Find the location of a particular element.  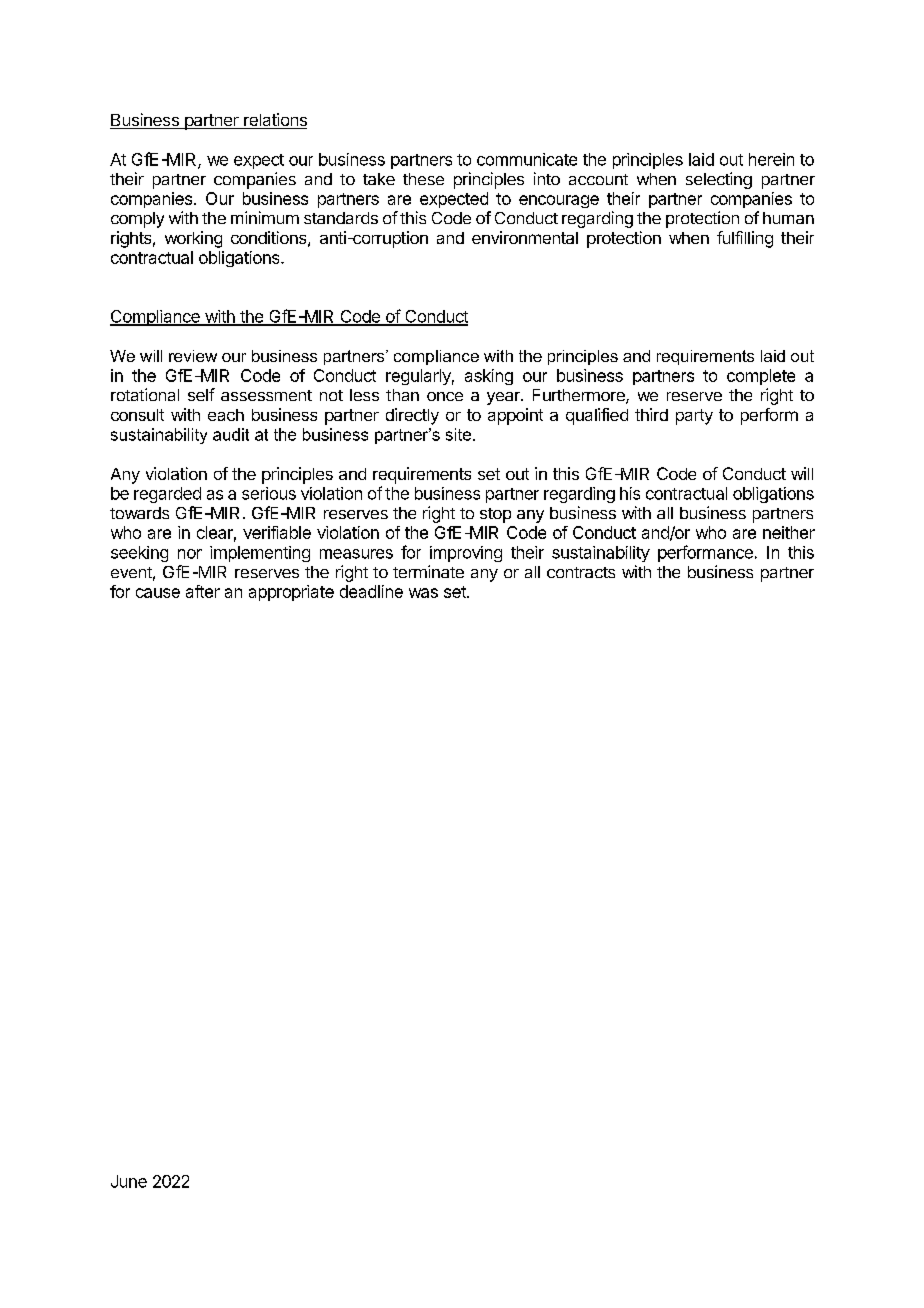

relations is located at coordinates (274, 121).
